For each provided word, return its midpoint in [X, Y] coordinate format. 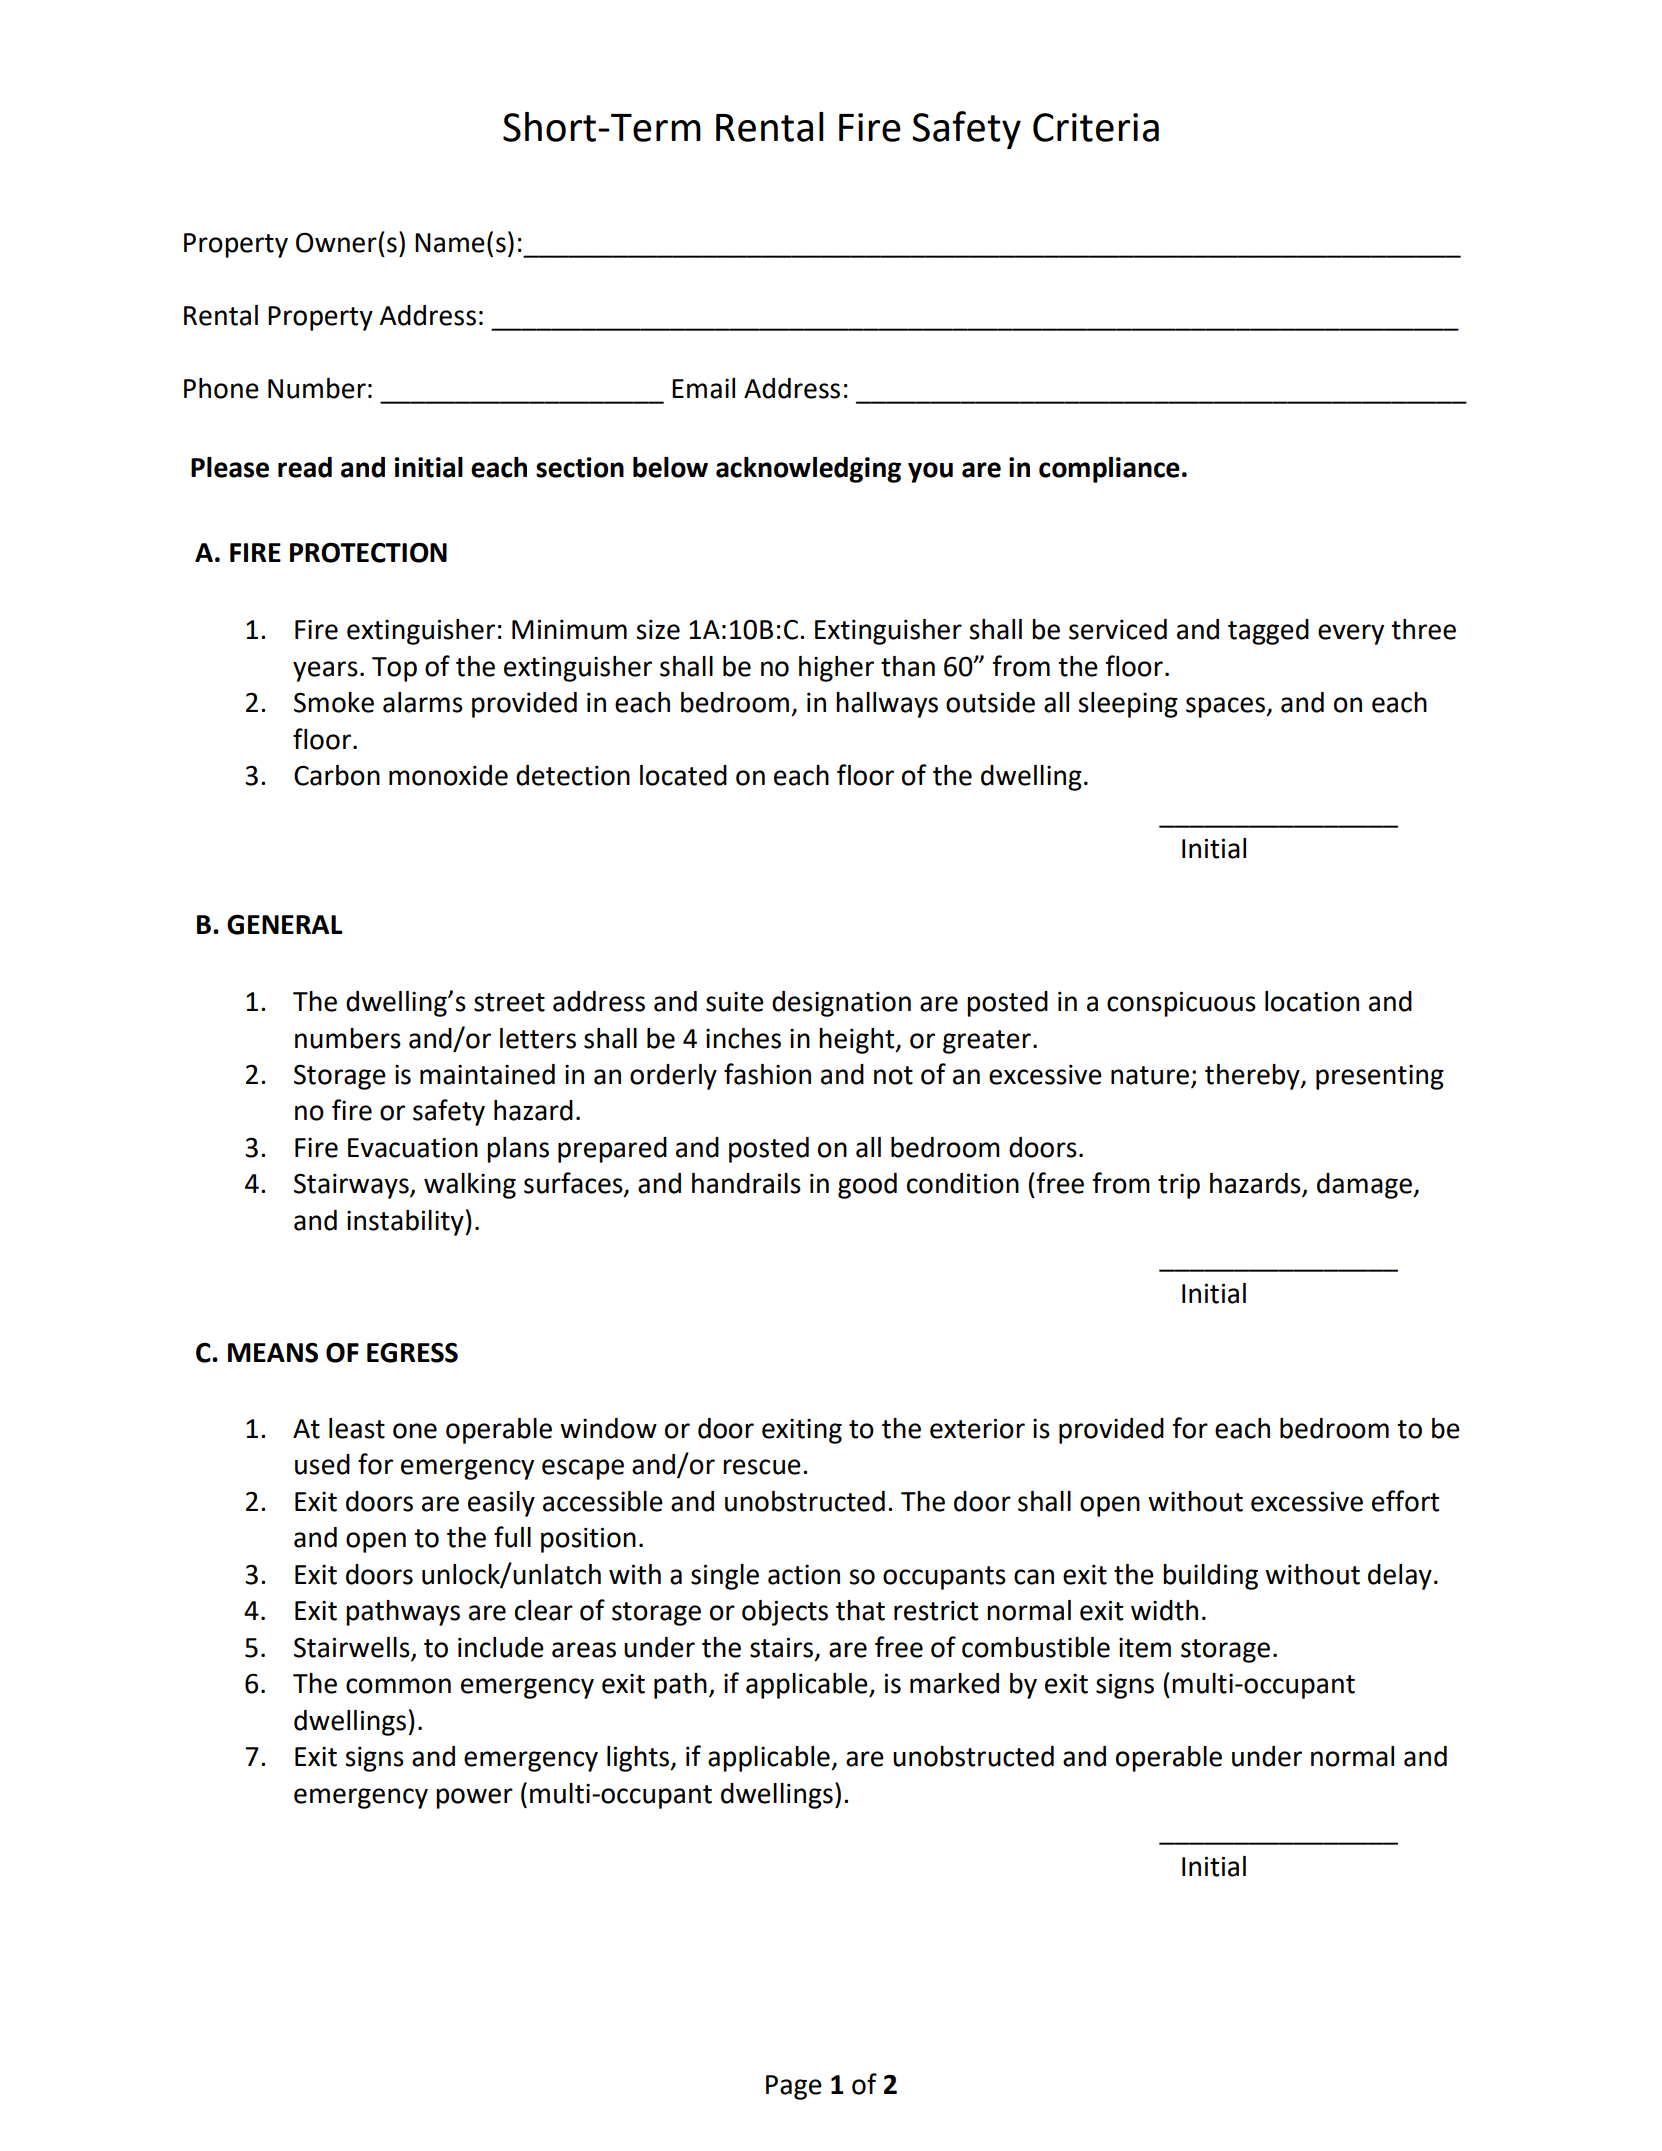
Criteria [1096, 127]
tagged [1268, 632]
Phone [221, 388]
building [1210, 1577]
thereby [1253, 1077]
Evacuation [413, 1148]
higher [836, 669]
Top [394, 669]
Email [703, 388]
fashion [767, 1074]
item [1145, 1648]
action [804, 1575]
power [474, 1798]
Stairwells [352, 1647]
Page [794, 2087]
